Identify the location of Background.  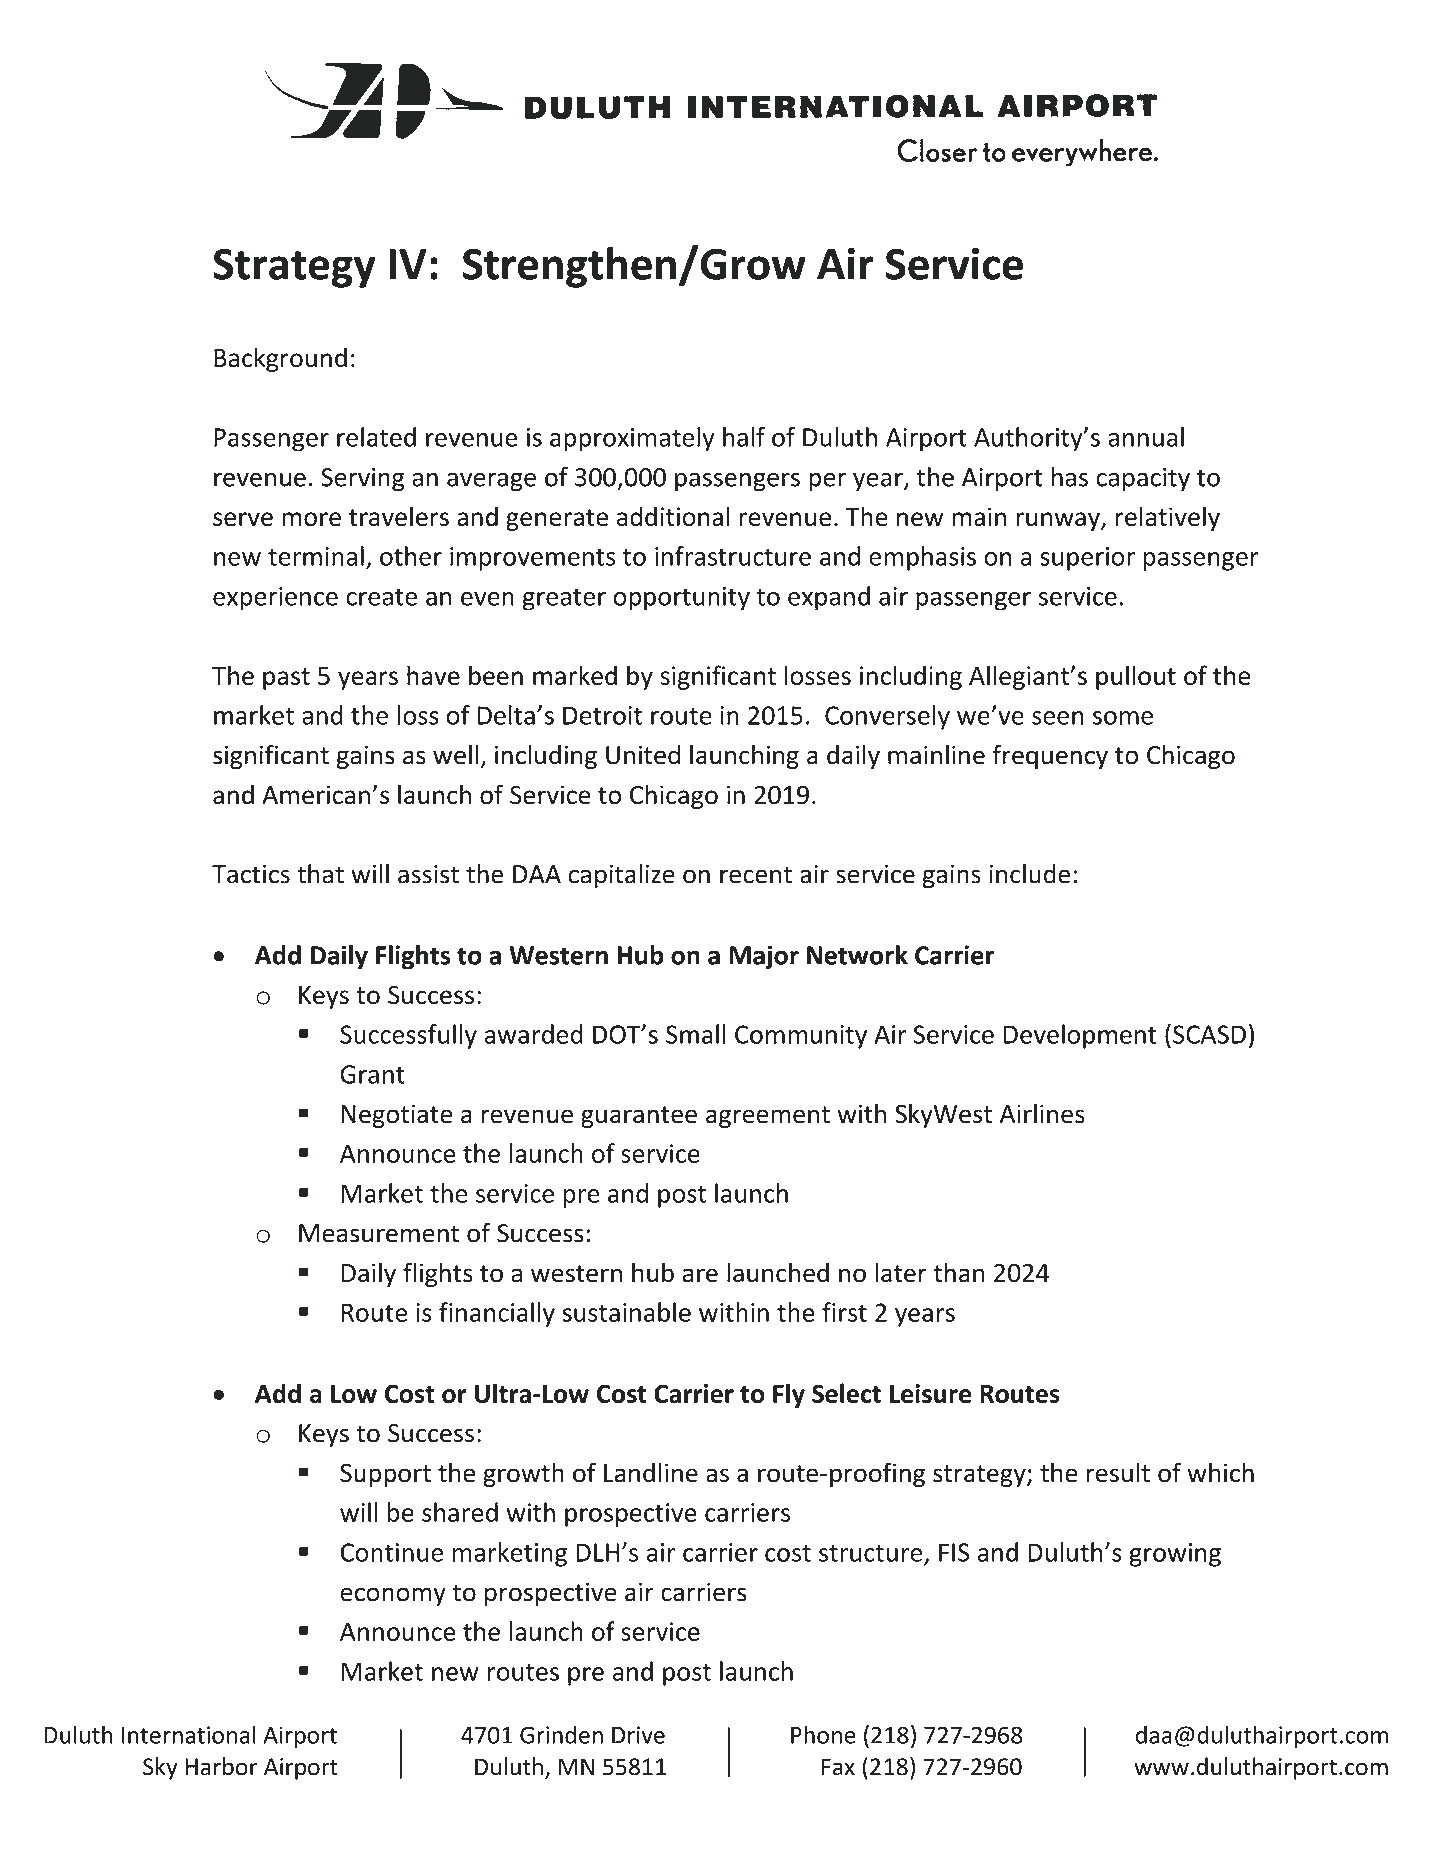
(280, 359).
